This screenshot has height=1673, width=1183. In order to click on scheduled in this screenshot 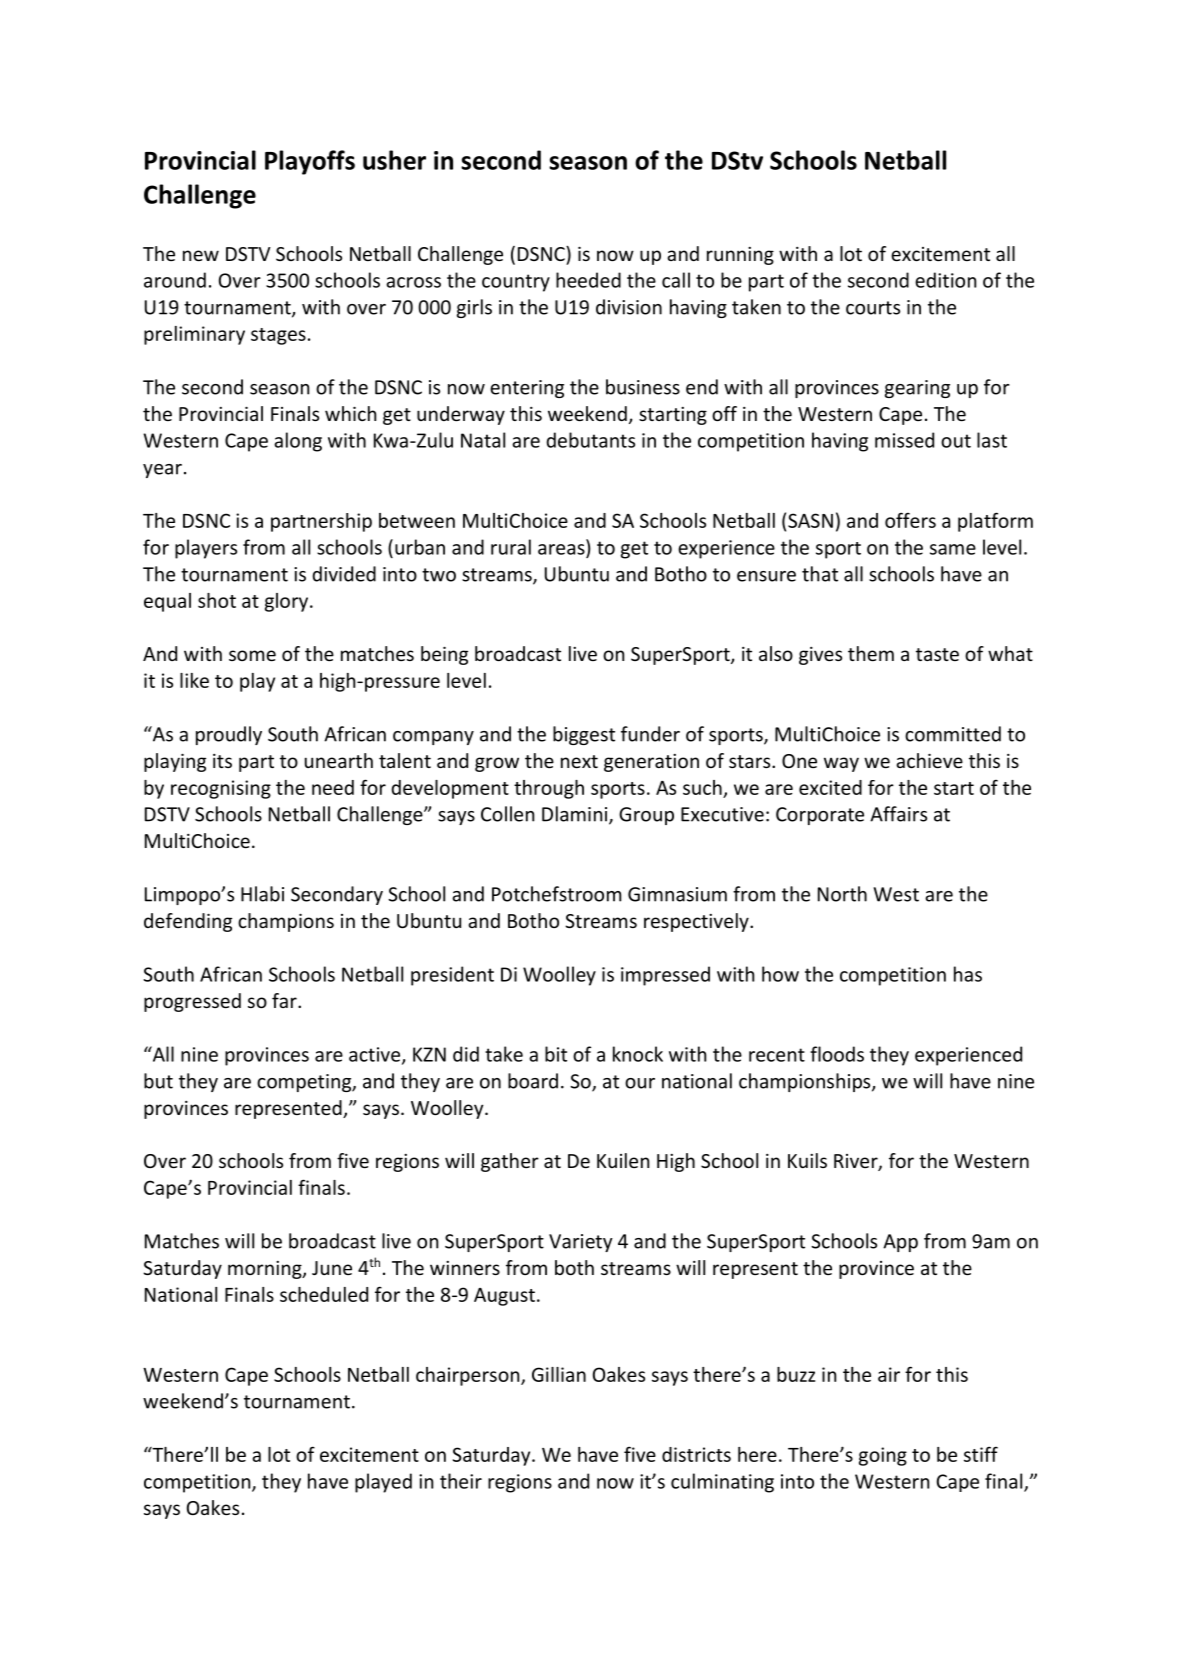, I will do `click(324, 1294)`.
